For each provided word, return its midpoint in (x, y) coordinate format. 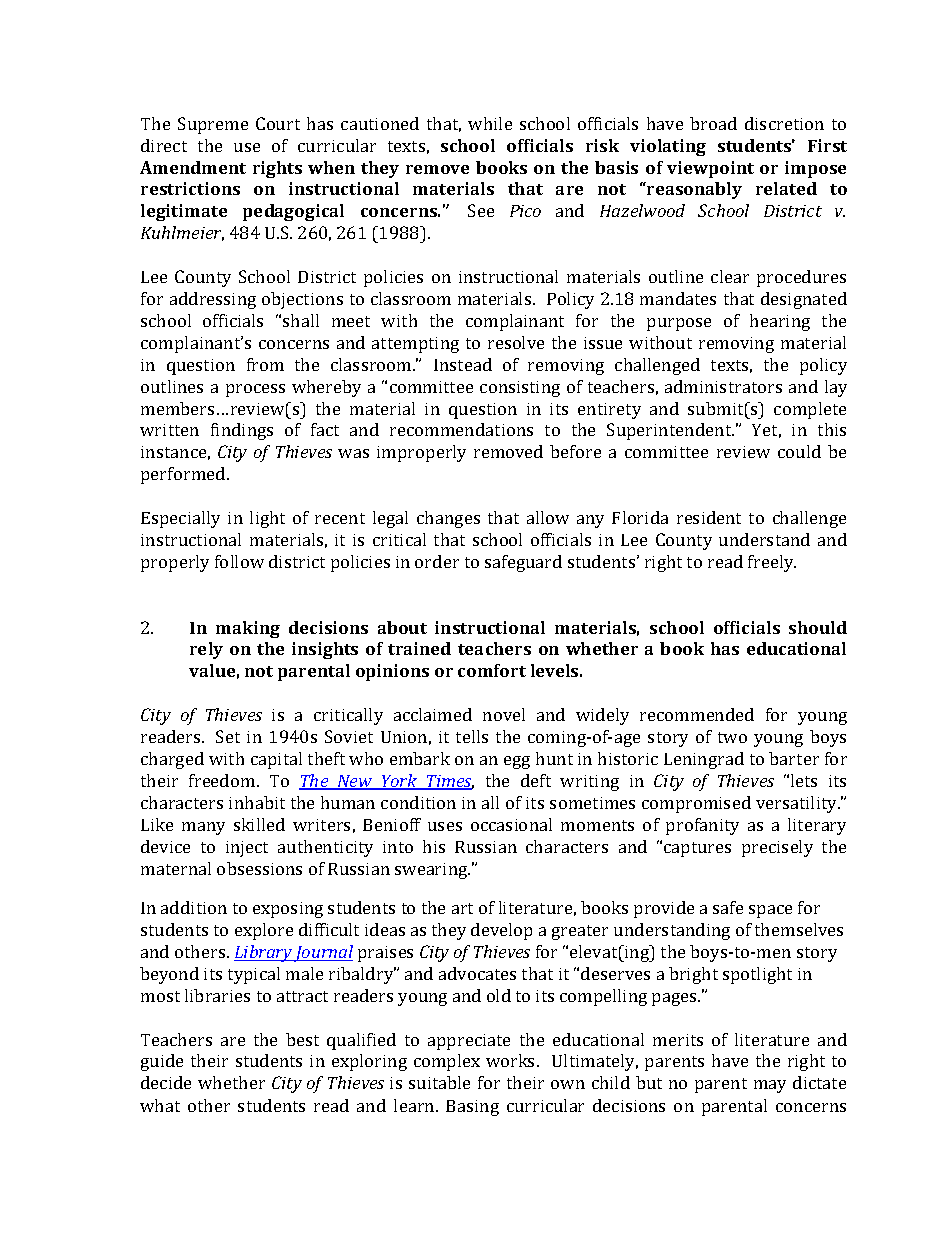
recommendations (461, 429)
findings (242, 431)
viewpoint (710, 169)
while (490, 123)
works (512, 1060)
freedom (223, 780)
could (799, 451)
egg (517, 762)
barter (794, 758)
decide (166, 1082)
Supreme (213, 125)
